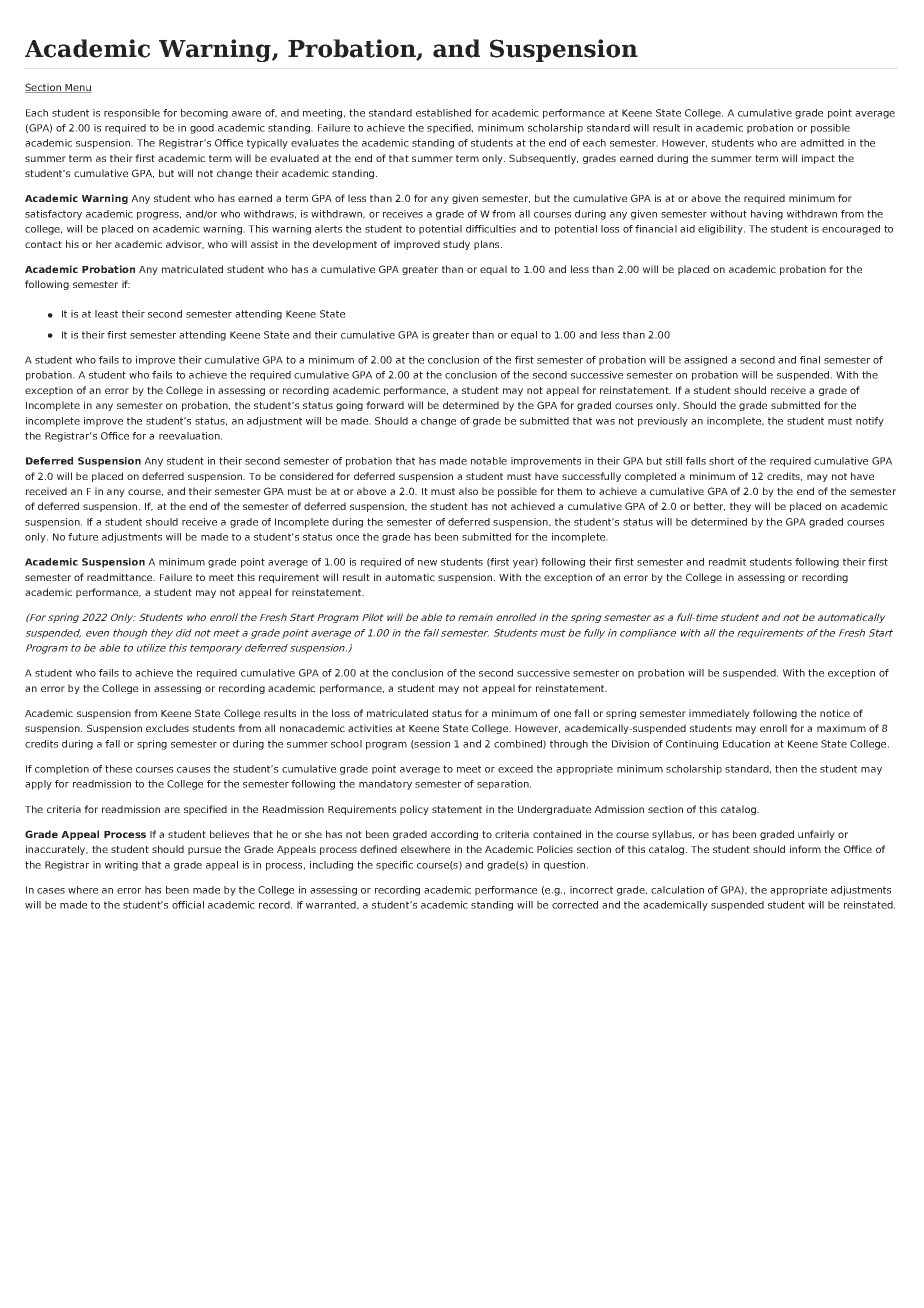 The image size is (924, 1308). Describe the element at coordinates (709, 506) in the screenshot. I see `better` at that location.
